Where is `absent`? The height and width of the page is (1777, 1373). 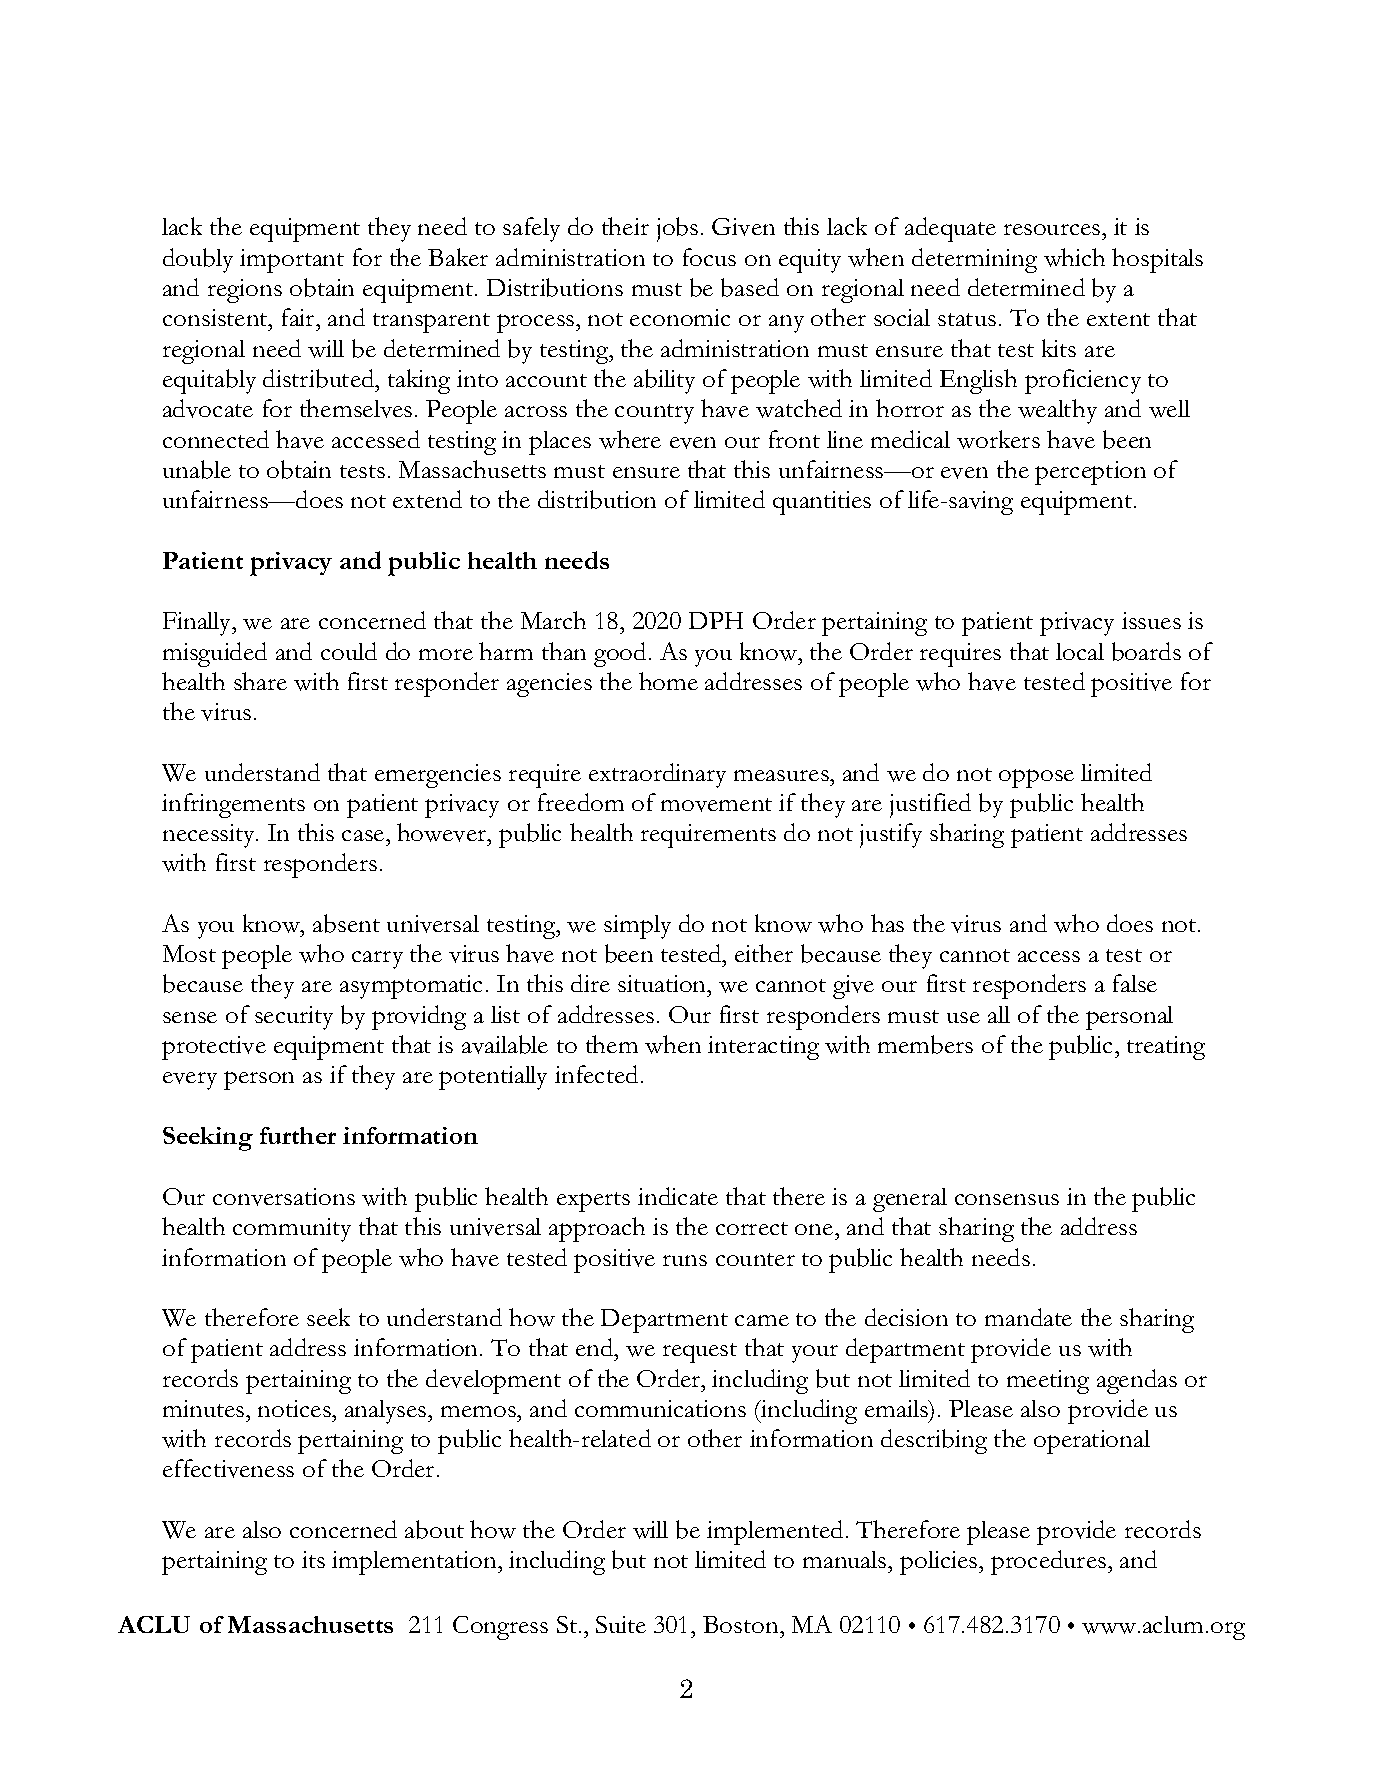 absent is located at coordinates (346, 923).
